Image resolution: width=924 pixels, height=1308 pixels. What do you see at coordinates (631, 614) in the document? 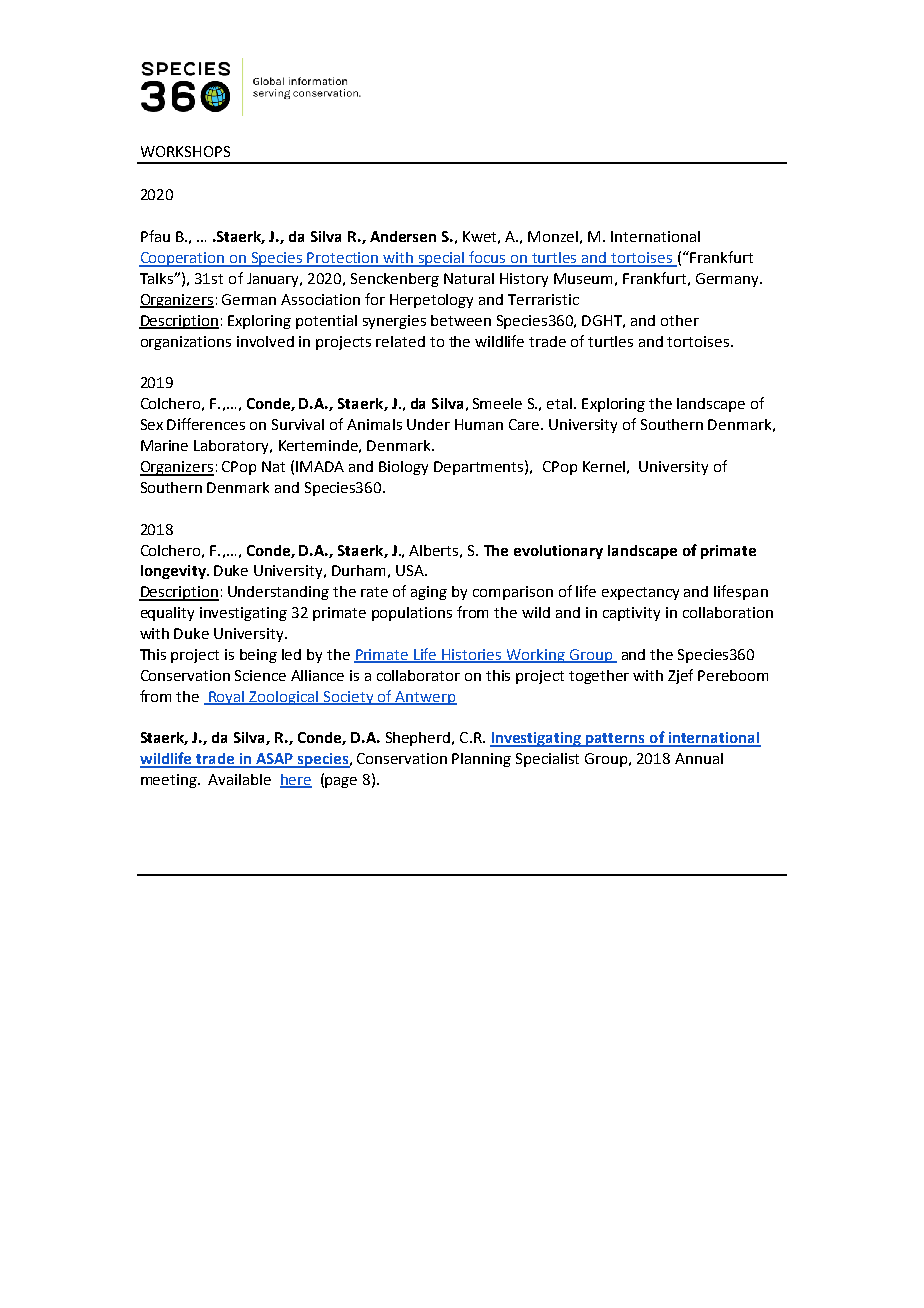
I see `captivity` at bounding box center [631, 614].
